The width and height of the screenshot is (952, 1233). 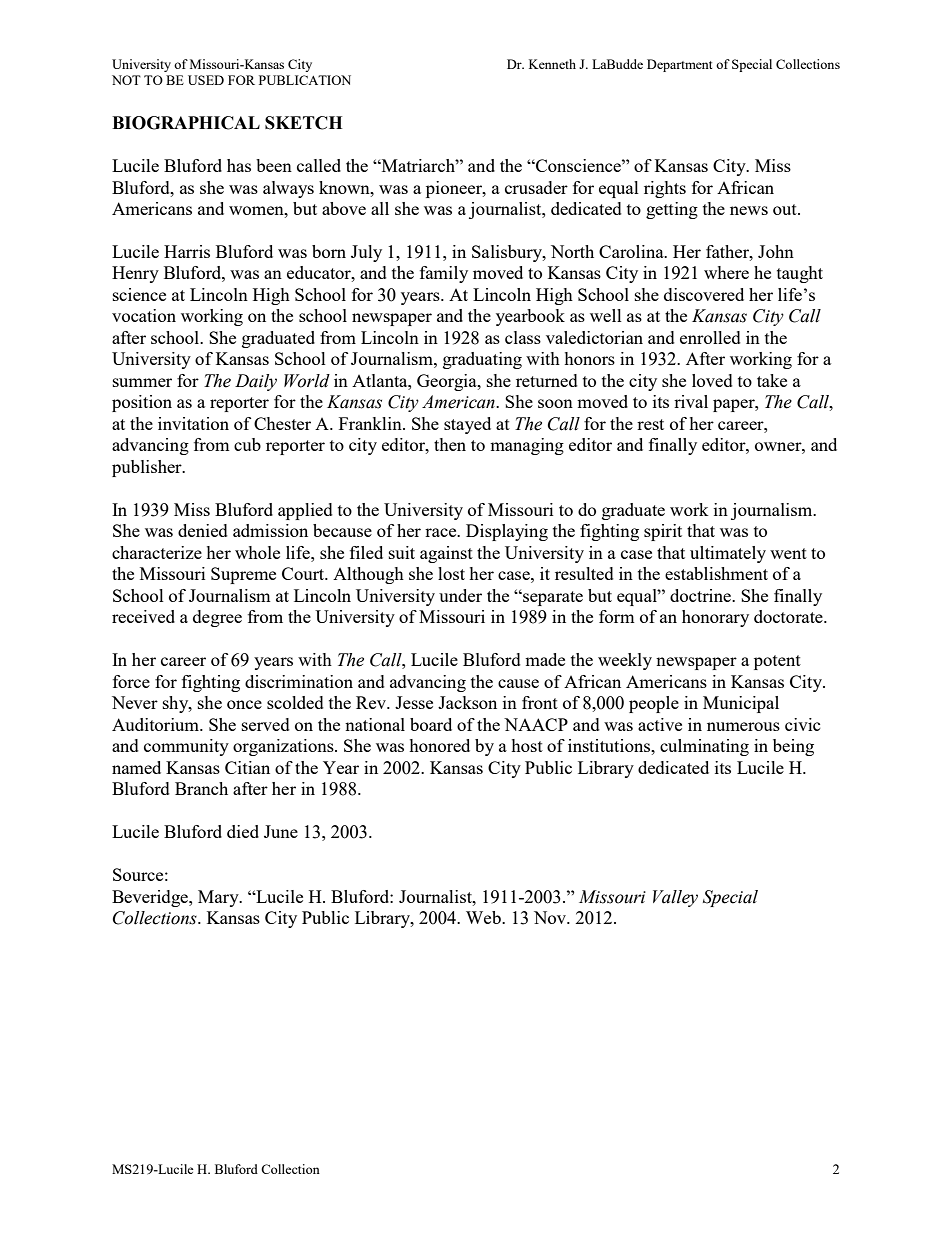 I want to click on denied, so click(x=203, y=530).
